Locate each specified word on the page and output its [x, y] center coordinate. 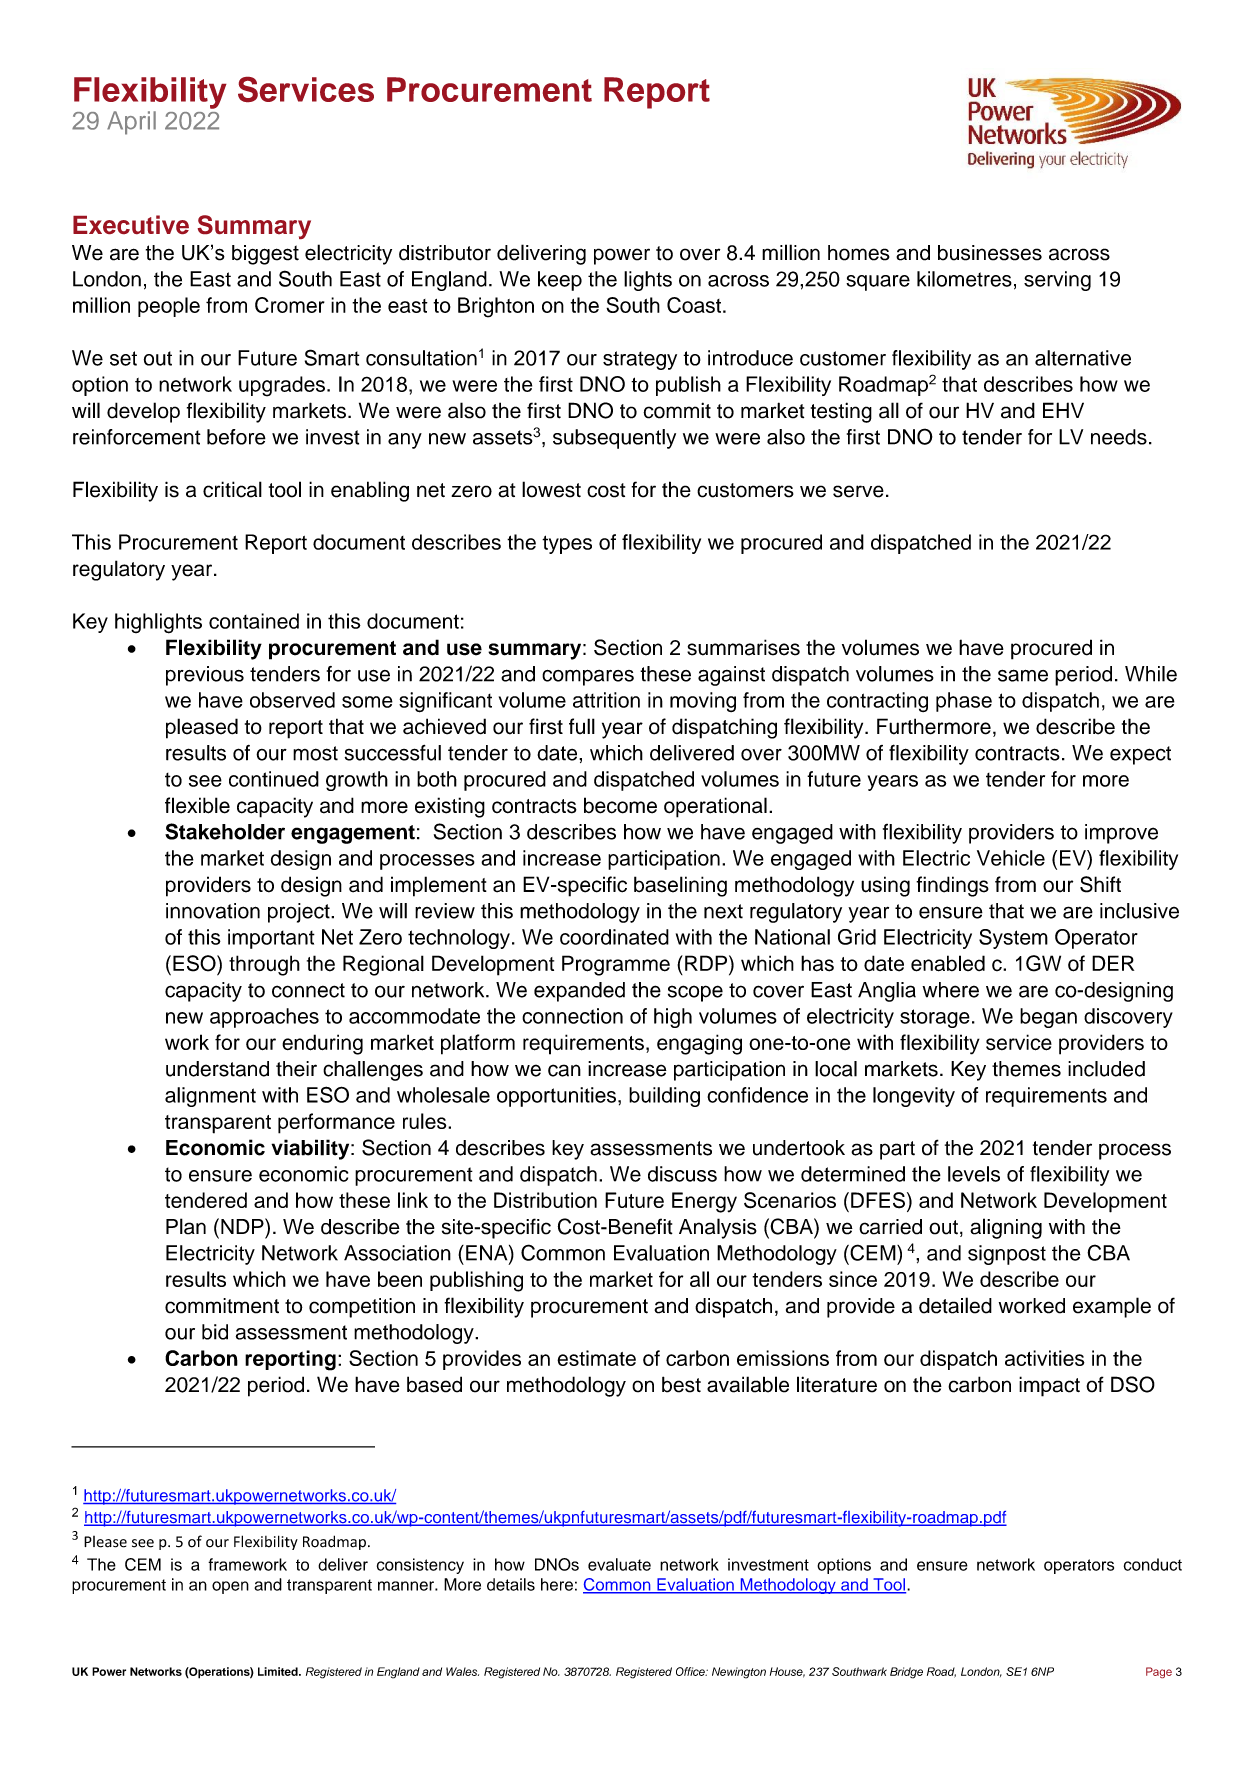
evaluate [619, 1564]
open [230, 1587]
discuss [682, 1174]
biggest [265, 255]
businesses [990, 253]
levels [974, 1174]
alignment [210, 1097]
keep [560, 281]
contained [254, 621]
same [1023, 675]
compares [588, 678]
